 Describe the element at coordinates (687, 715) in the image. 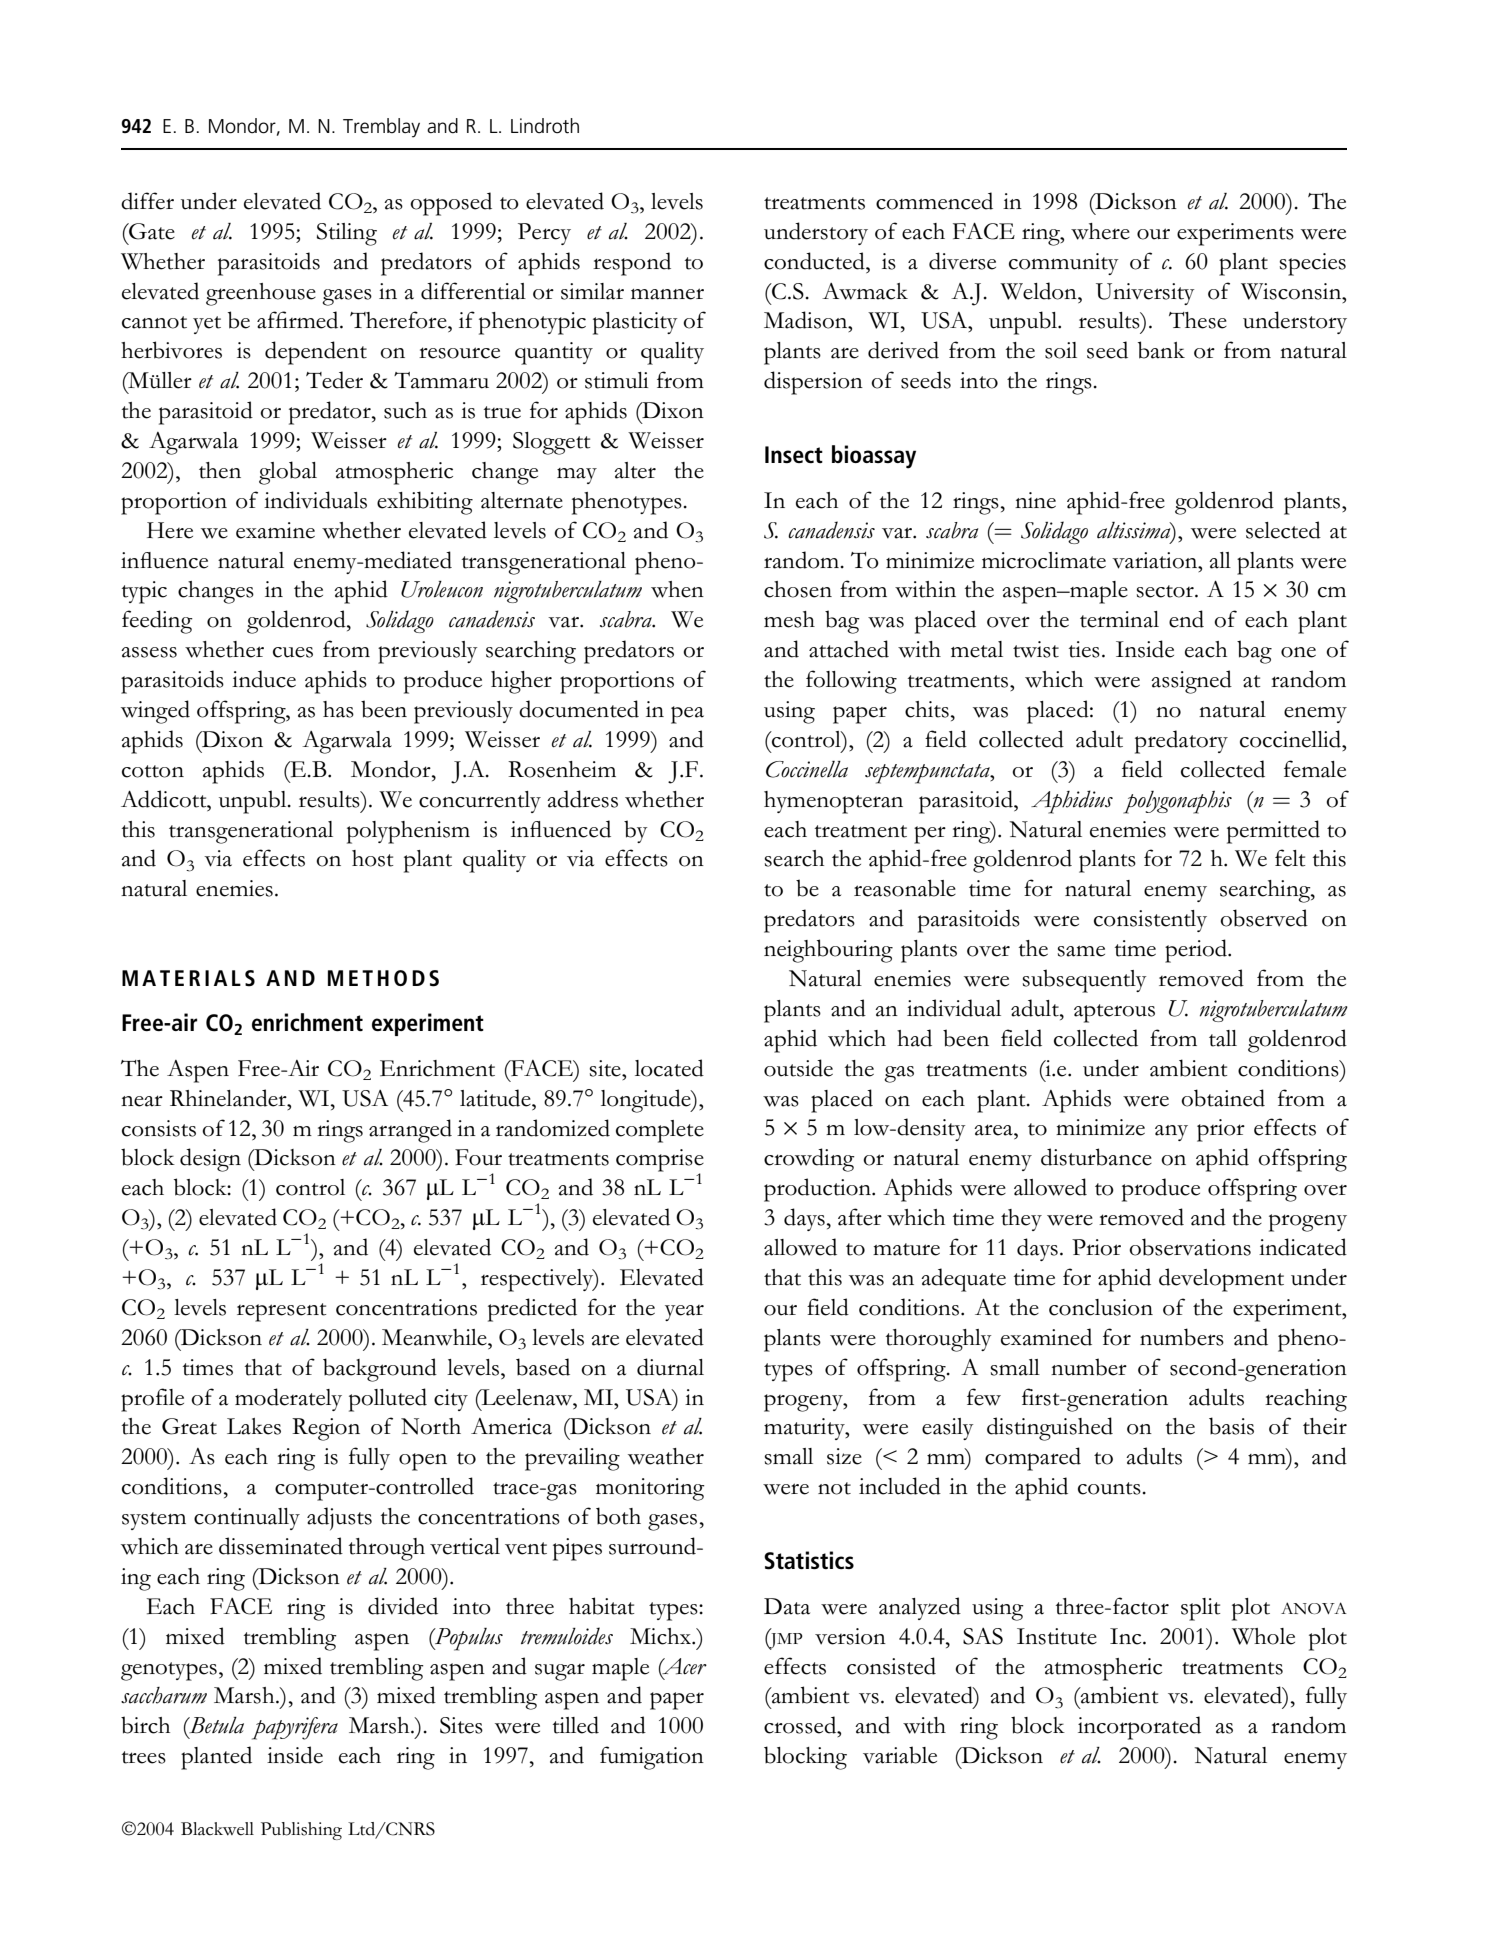

I see `pea` at that location.
